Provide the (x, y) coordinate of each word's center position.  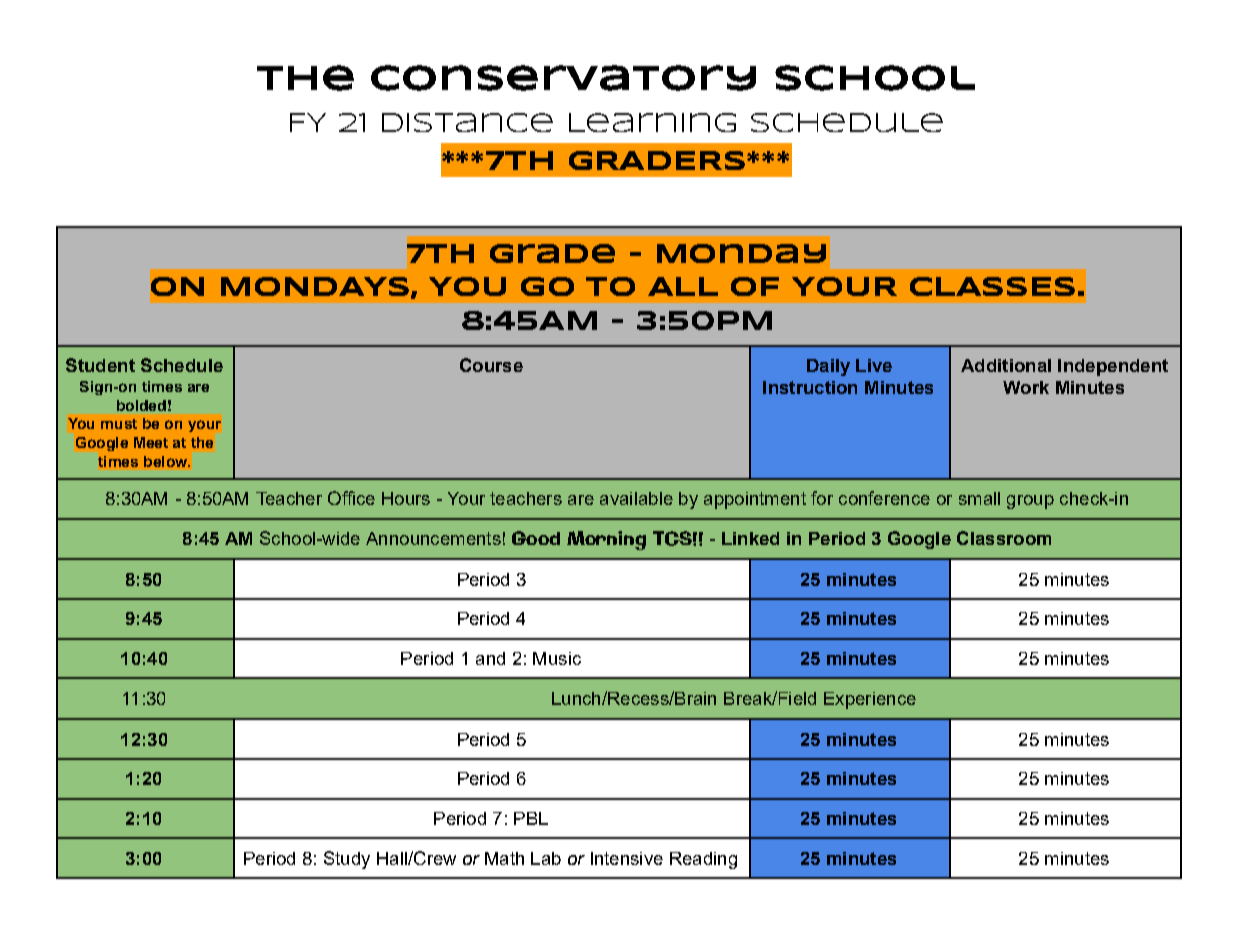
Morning (606, 540)
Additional (1006, 365)
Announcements (433, 538)
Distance (467, 122)
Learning (652, 122)
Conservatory (563, 78)
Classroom (1004, 538)
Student (100, 365)
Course (491, 365)
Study (347, 860)
